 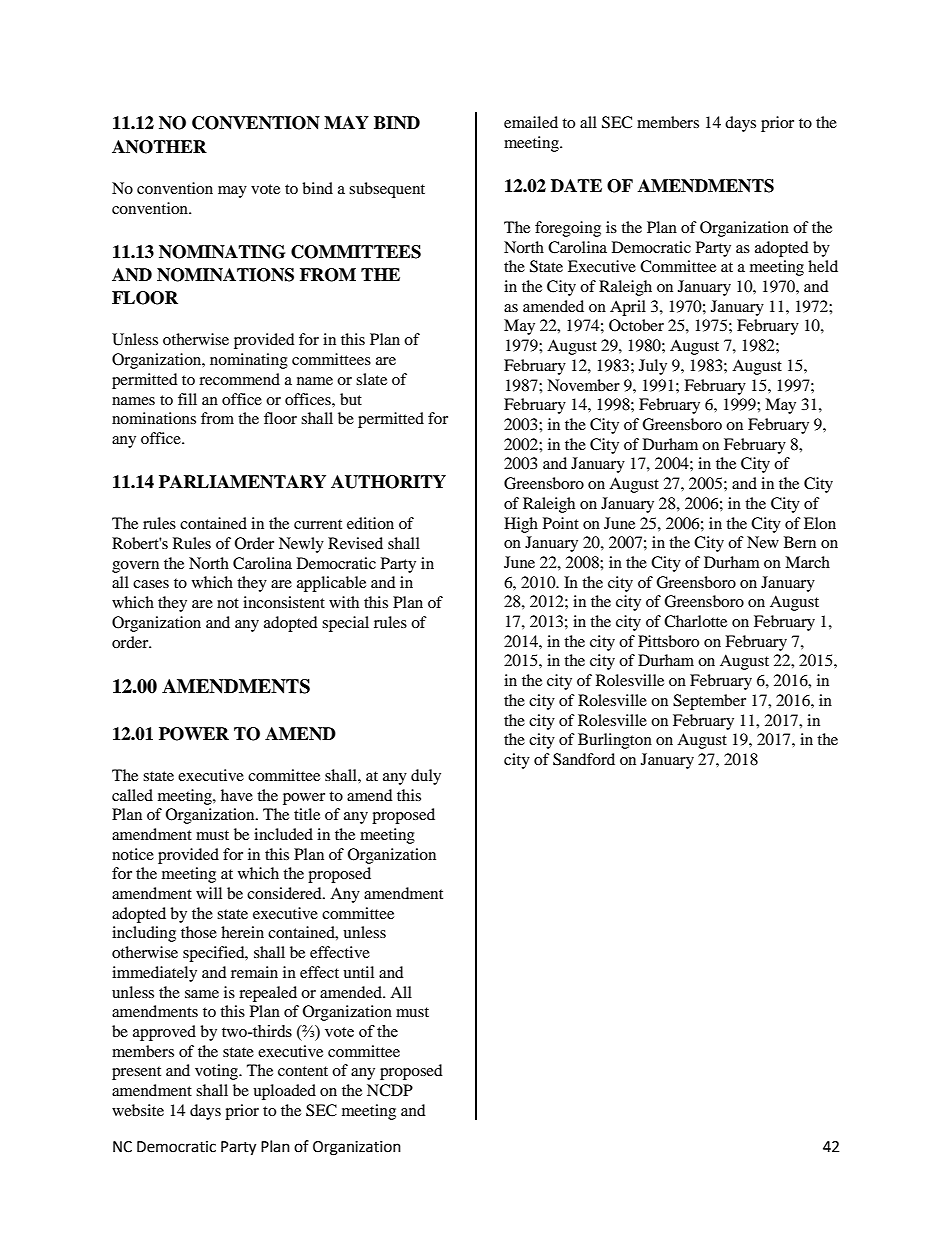 What do you see at coordinates (371, 379) in the screenshot?
I see `slate` at bounding box center [371, 379].
